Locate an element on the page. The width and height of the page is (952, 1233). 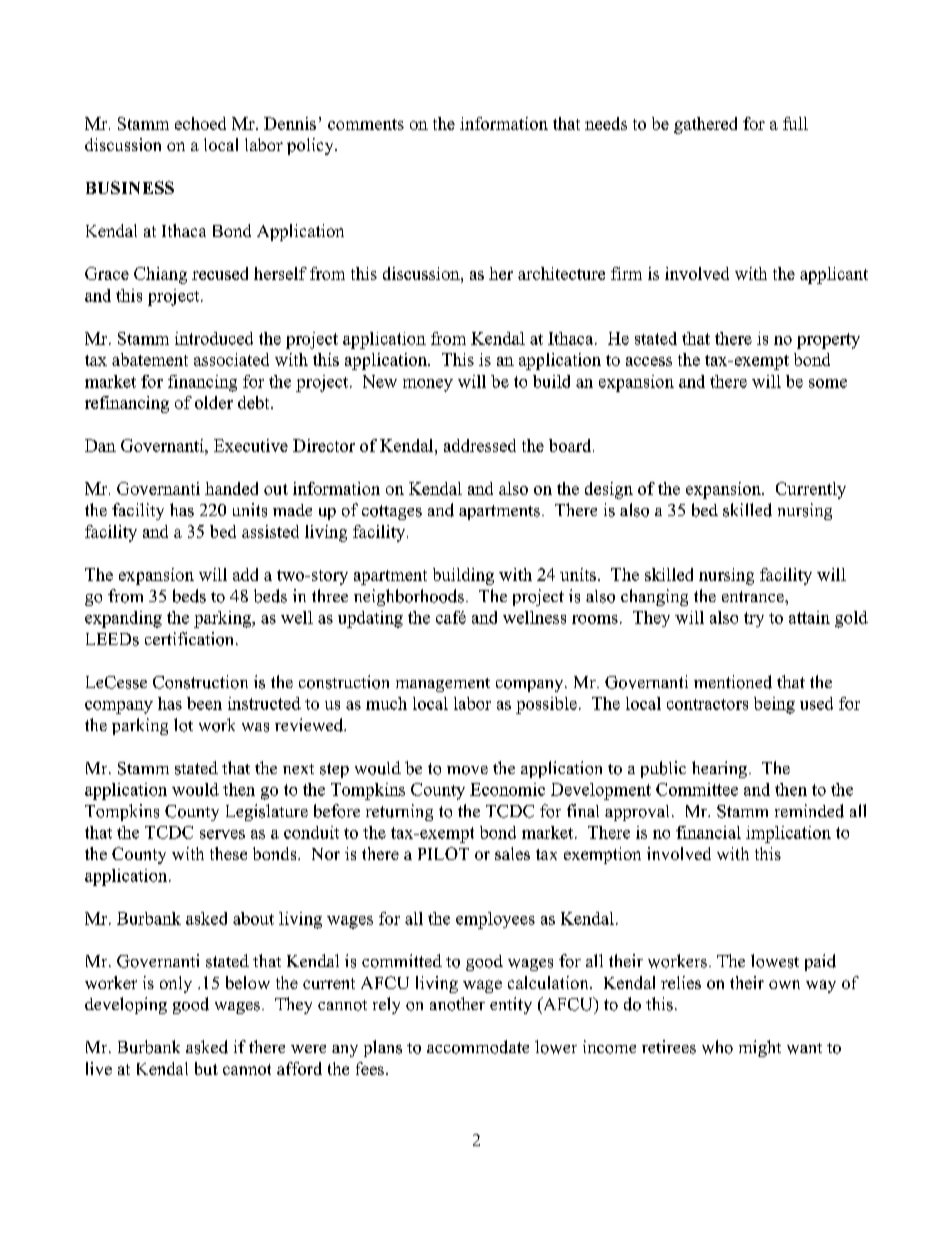
Executive is located at coordinates (251, 445).
